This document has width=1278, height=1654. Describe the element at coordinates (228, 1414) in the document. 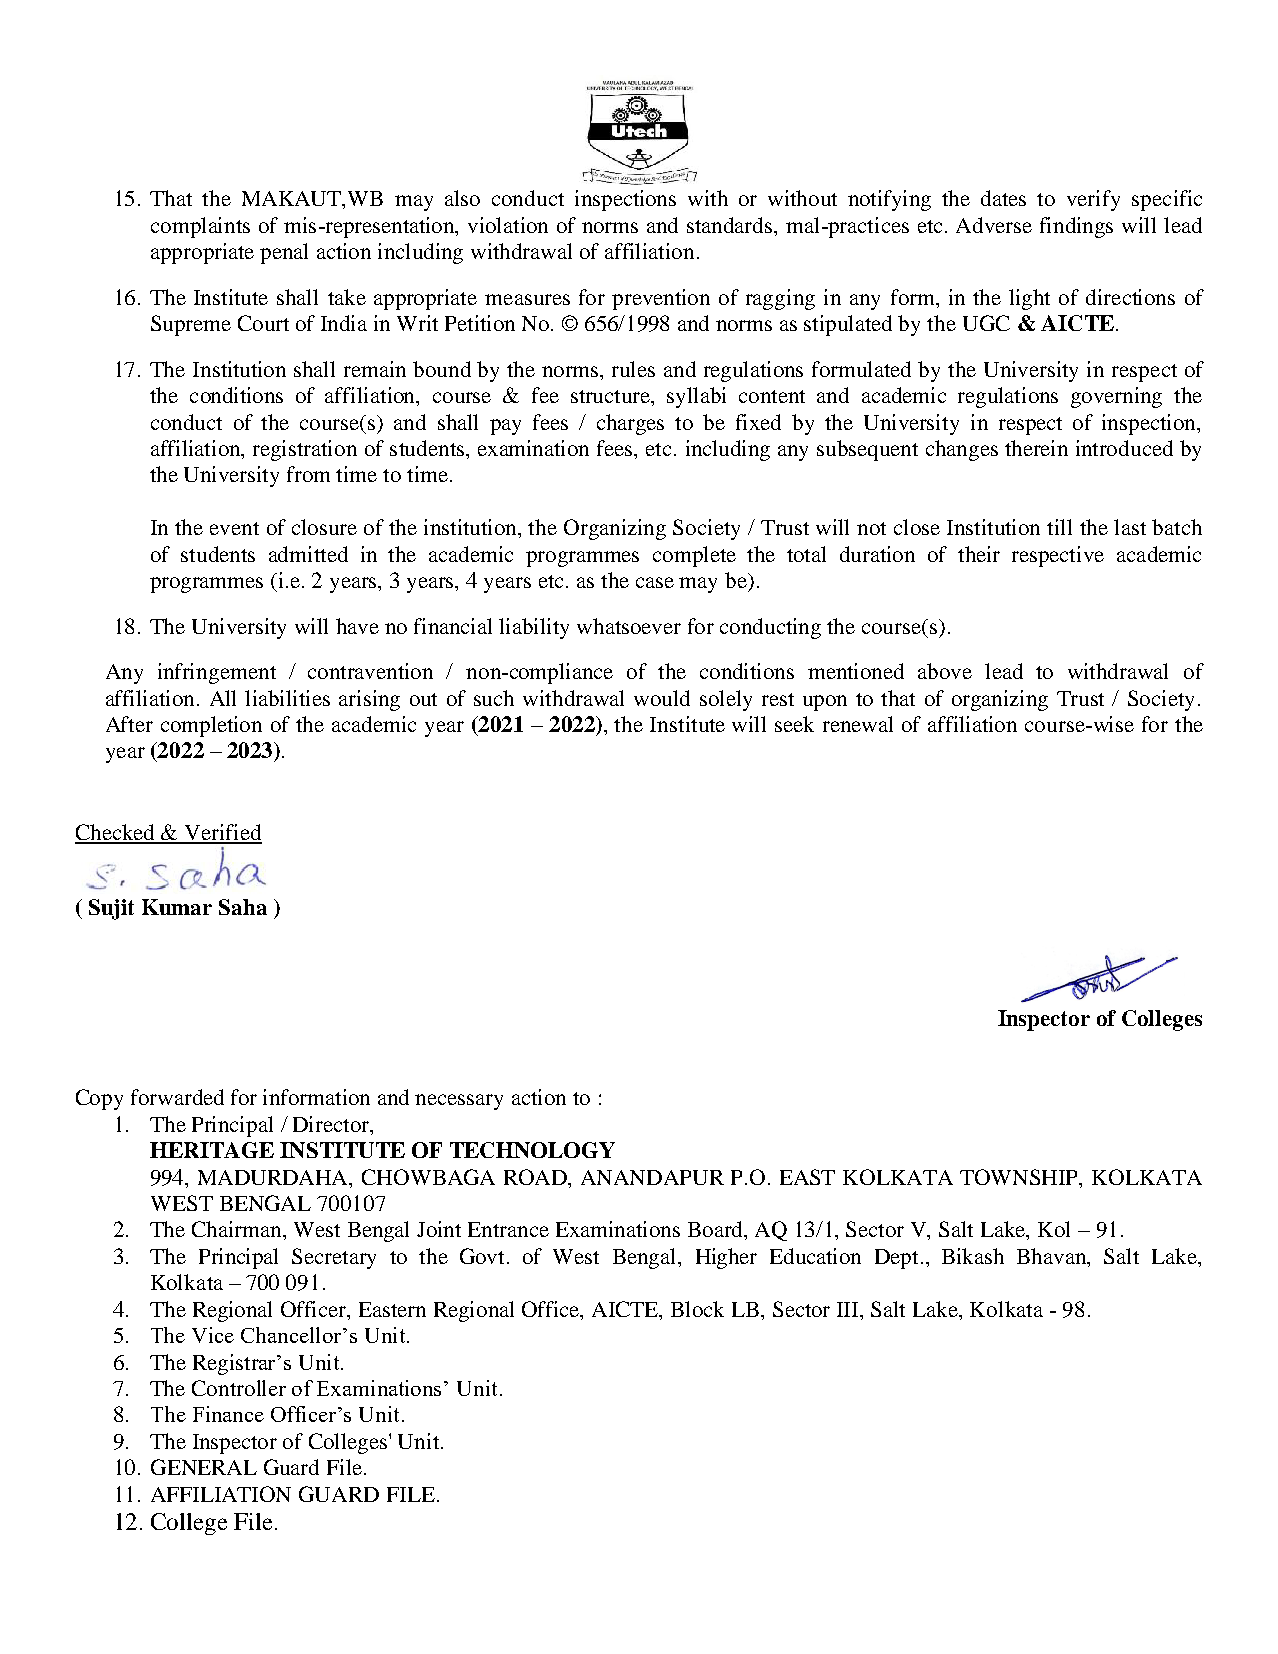

I see `Finance` at that location.
